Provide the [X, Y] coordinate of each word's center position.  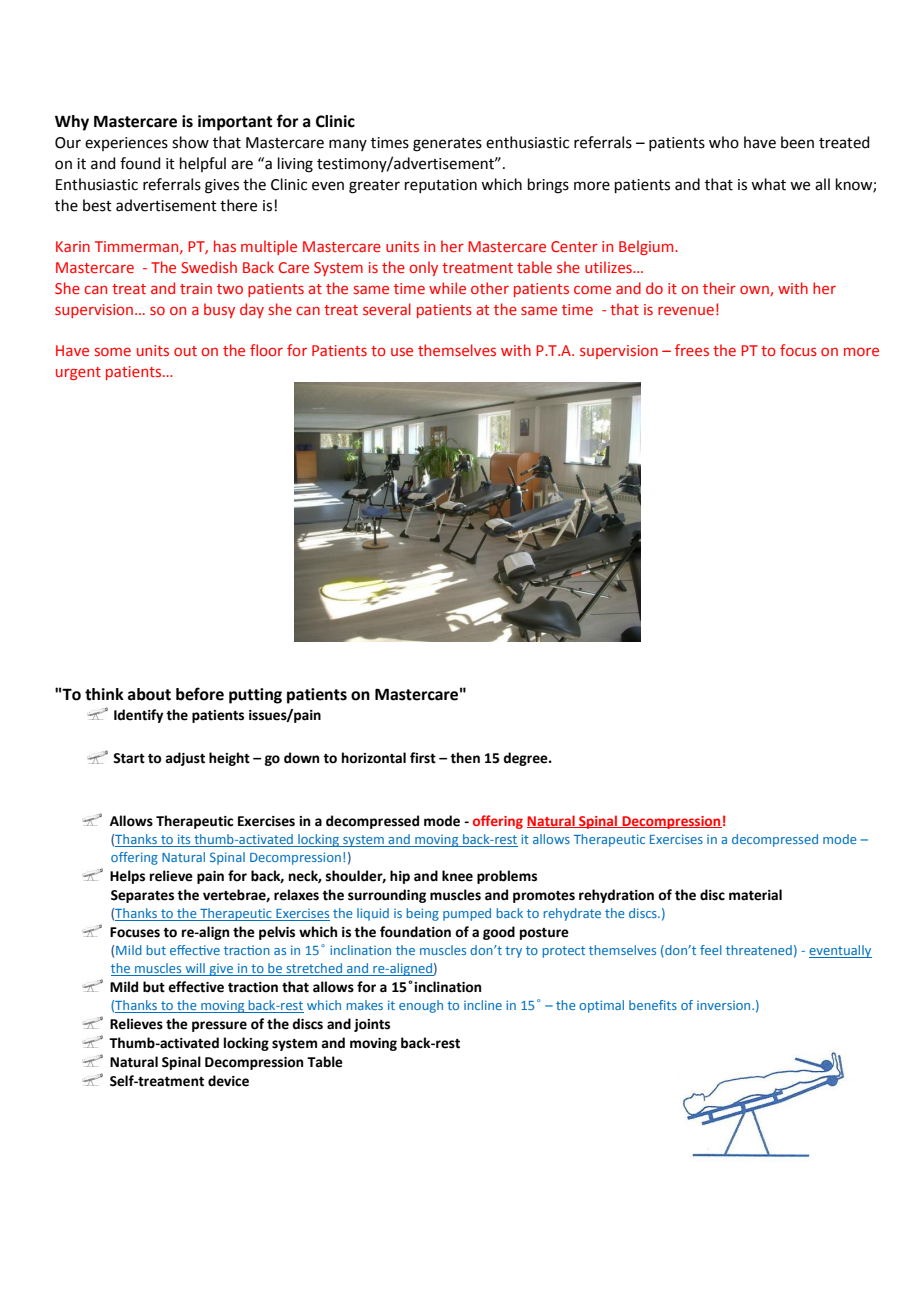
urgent [78, 373]
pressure [219, 1026]
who [724, 142]
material [755, 895]
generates [447, 145]
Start [129, 758]
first [423, 758]
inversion [725, 1005]
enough [421, 1006]
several [387, 309]
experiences [126, 144]
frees [692, 350]
